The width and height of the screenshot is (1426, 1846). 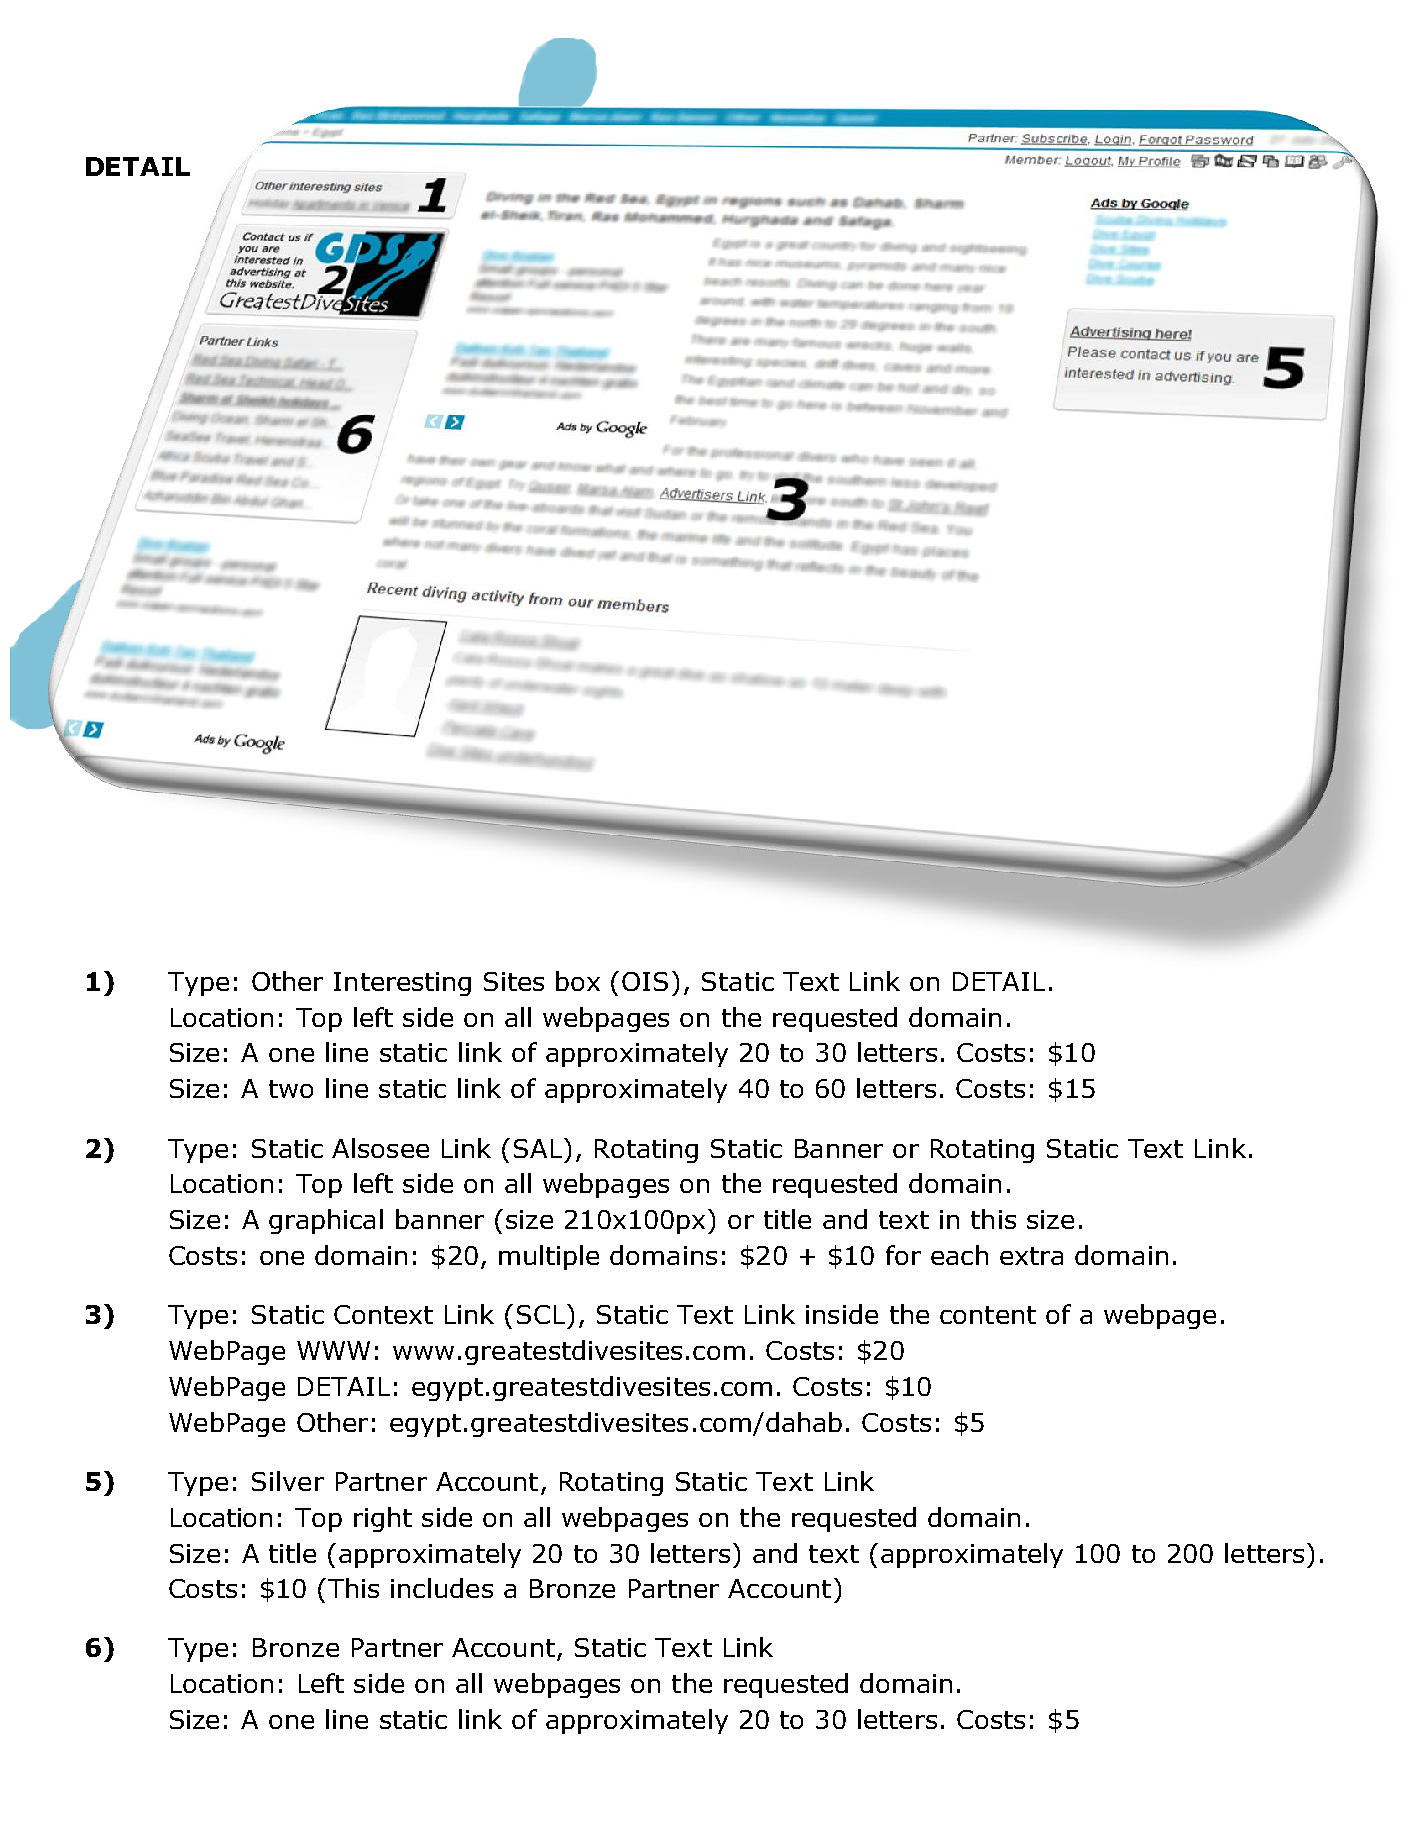 I want to click on Interesting, so click(x=402, y=984).
